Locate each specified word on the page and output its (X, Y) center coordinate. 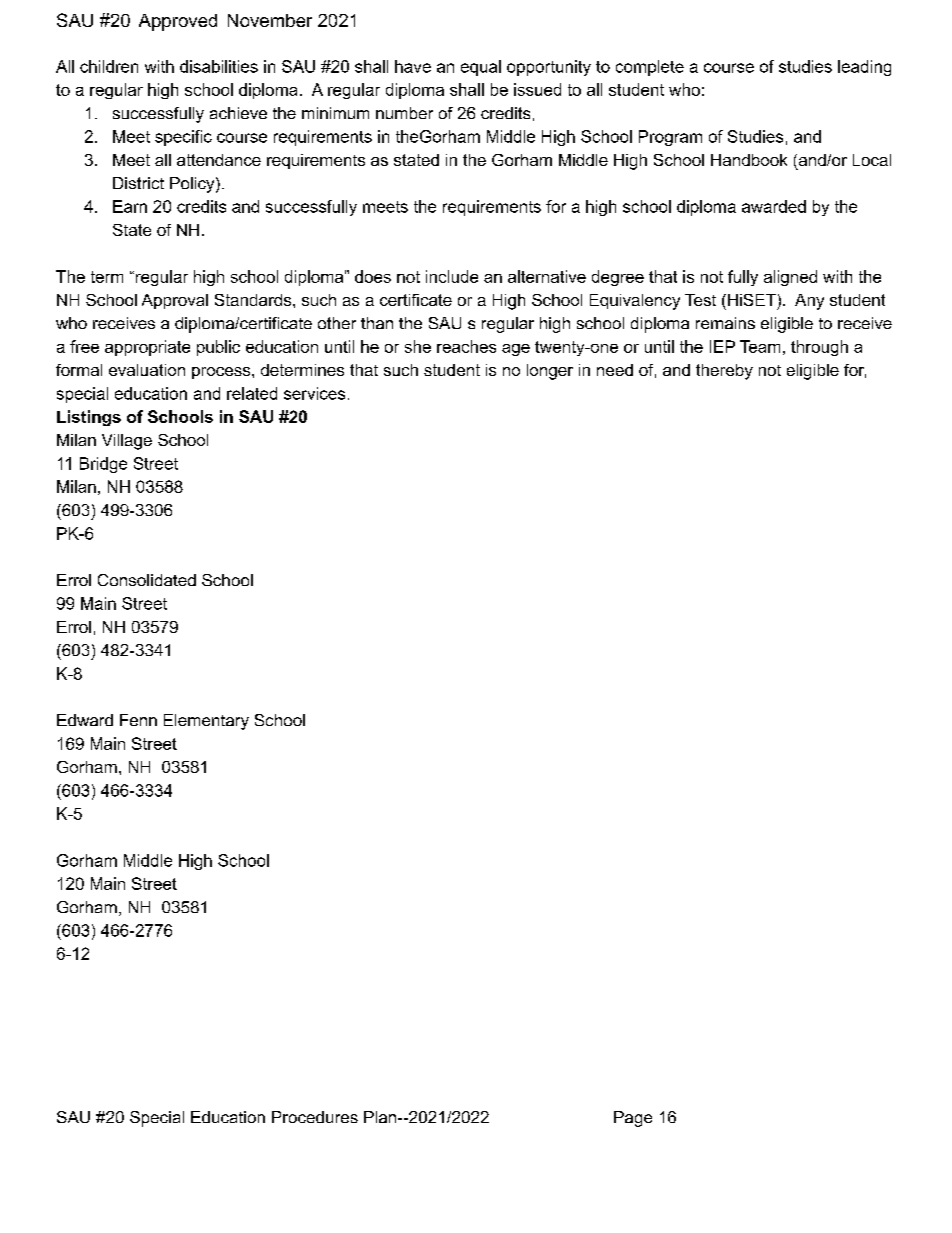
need (615, 370)
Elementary (206, 722)
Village (127, 442)
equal (481, 68)
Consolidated (147, 580)
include (452, 276)
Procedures (315, 1117)
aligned (790, 278)
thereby (724, 372)
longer (550, 372)
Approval (175, 301)
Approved (178, 22)
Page (633, 1119)
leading (864, 68)
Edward (85, 720)
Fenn (138, 720)
